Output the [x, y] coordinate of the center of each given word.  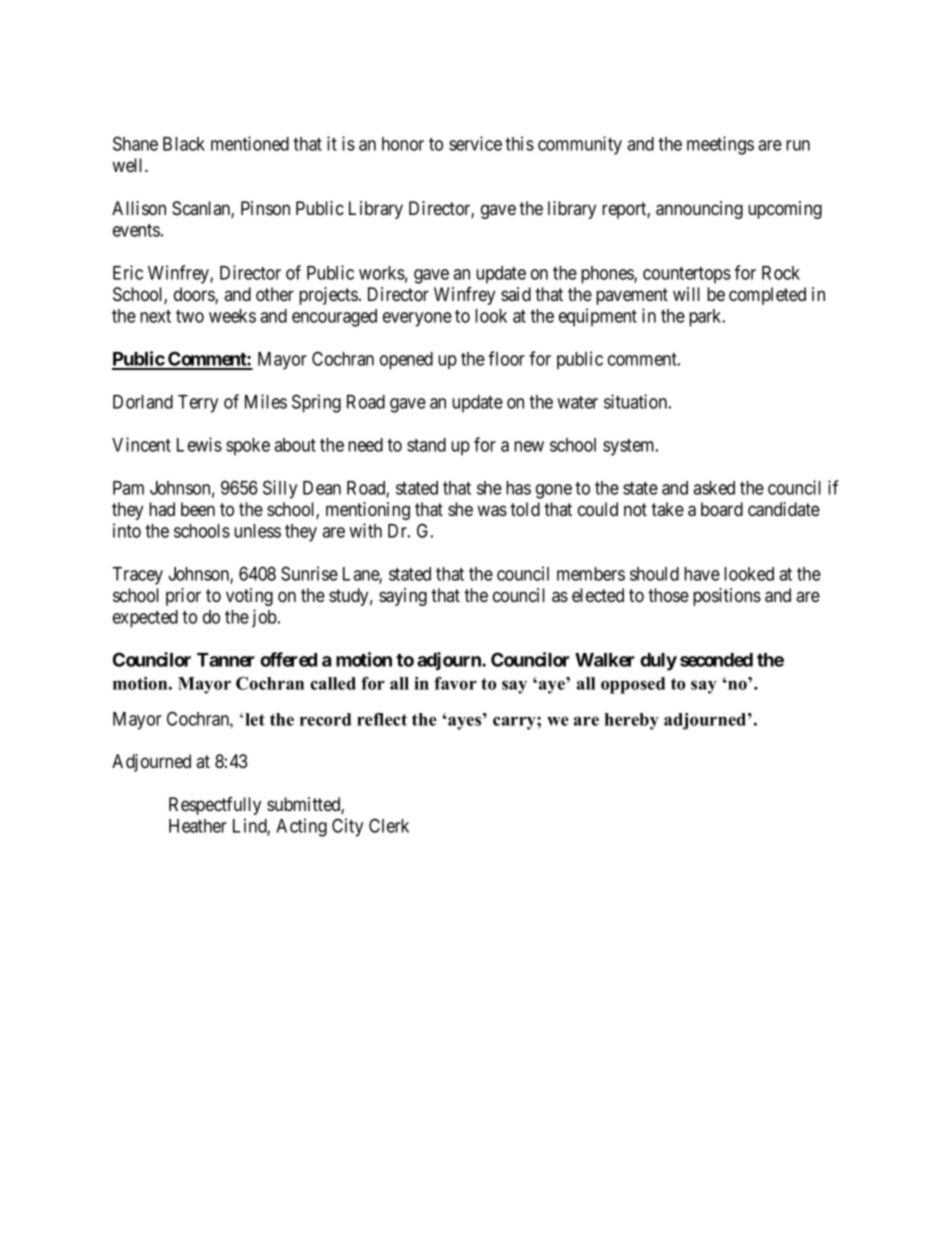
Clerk [389, 825]
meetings [720, 145]
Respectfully [215, 806]
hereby [632, 721]
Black [184, 144]
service [475, 143]
